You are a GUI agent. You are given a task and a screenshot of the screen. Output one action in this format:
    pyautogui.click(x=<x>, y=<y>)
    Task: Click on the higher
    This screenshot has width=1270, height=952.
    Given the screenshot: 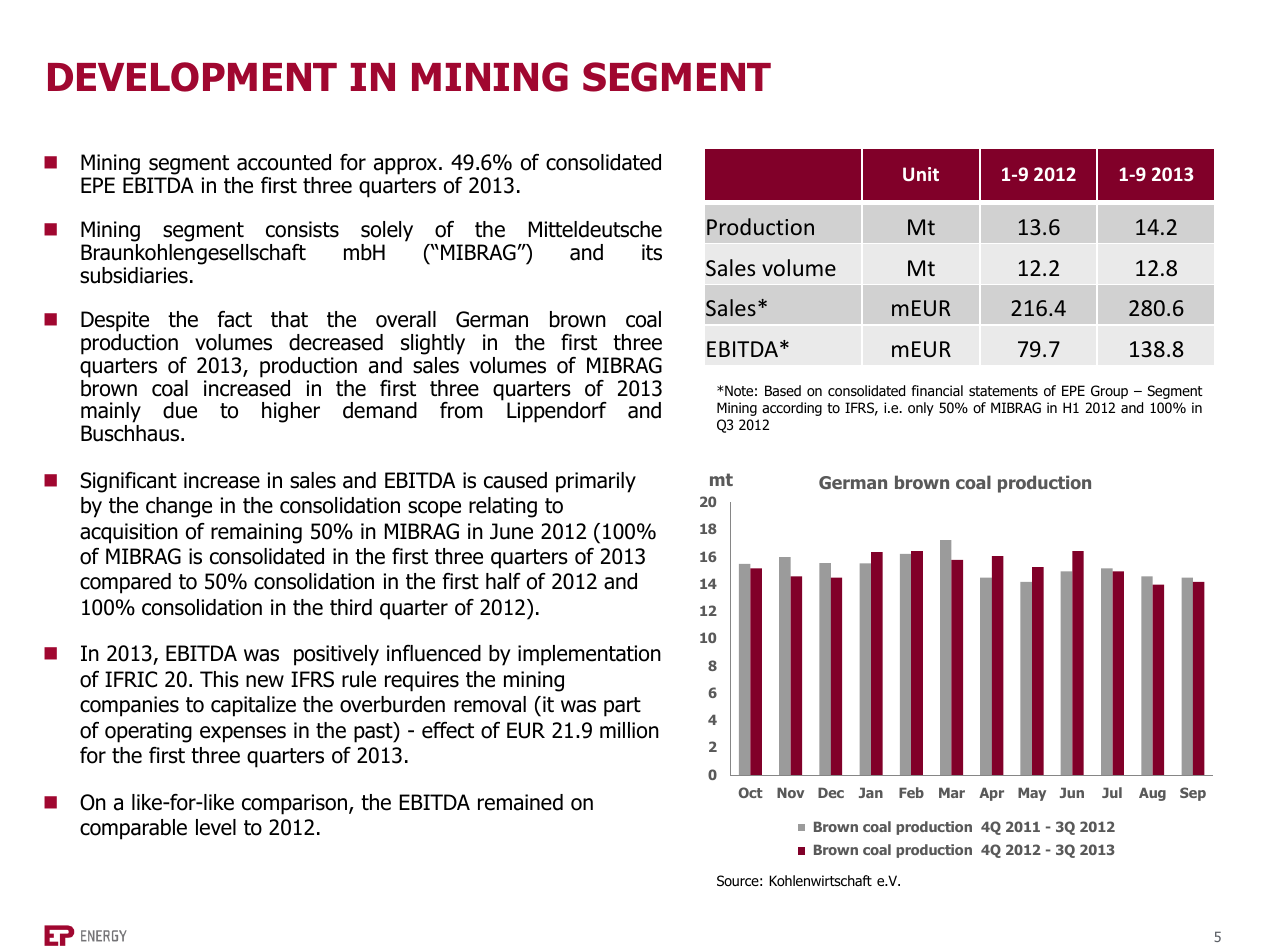 What is the action you would take?
    pyautogui.click(x=291, y=412)
